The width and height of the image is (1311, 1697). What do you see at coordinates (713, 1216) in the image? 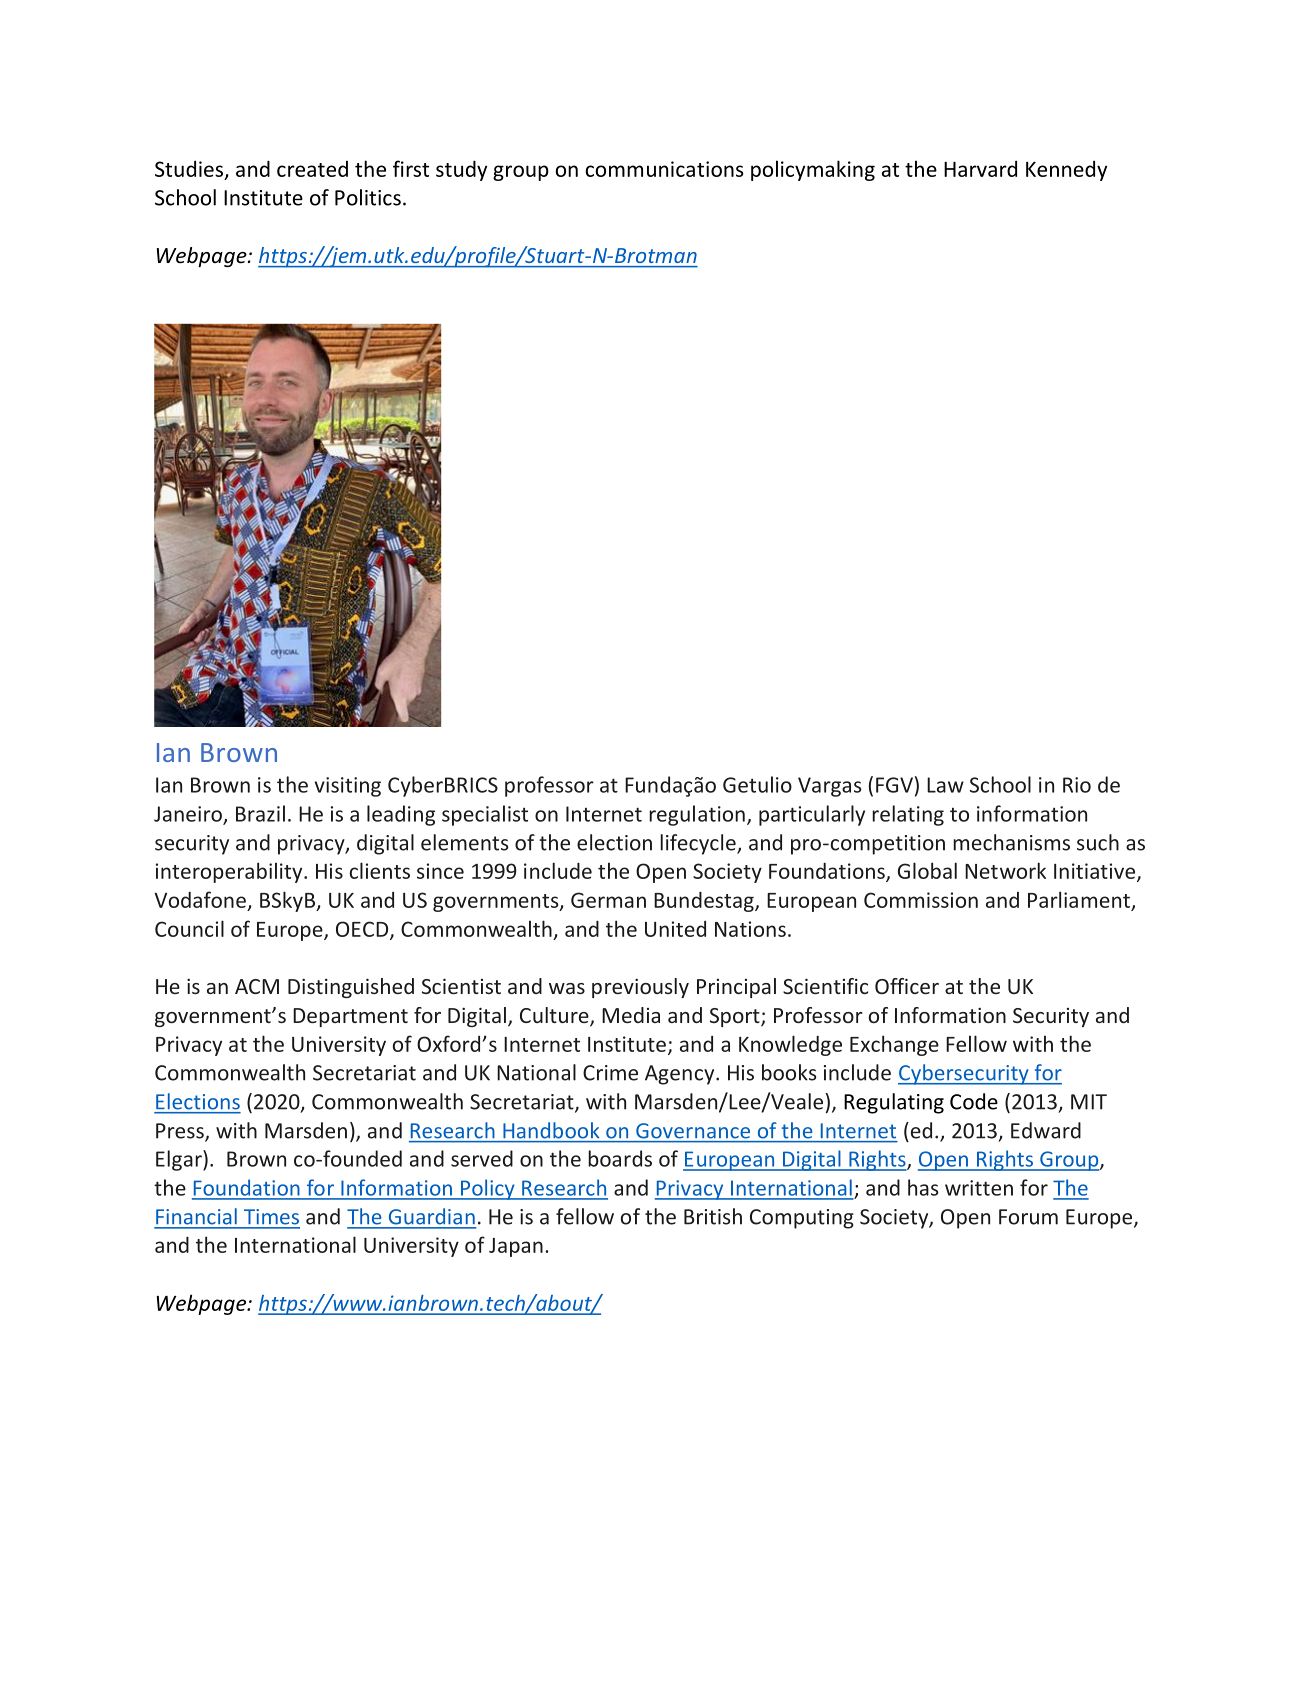
I see `British` at bounding box center [713, 1216].
